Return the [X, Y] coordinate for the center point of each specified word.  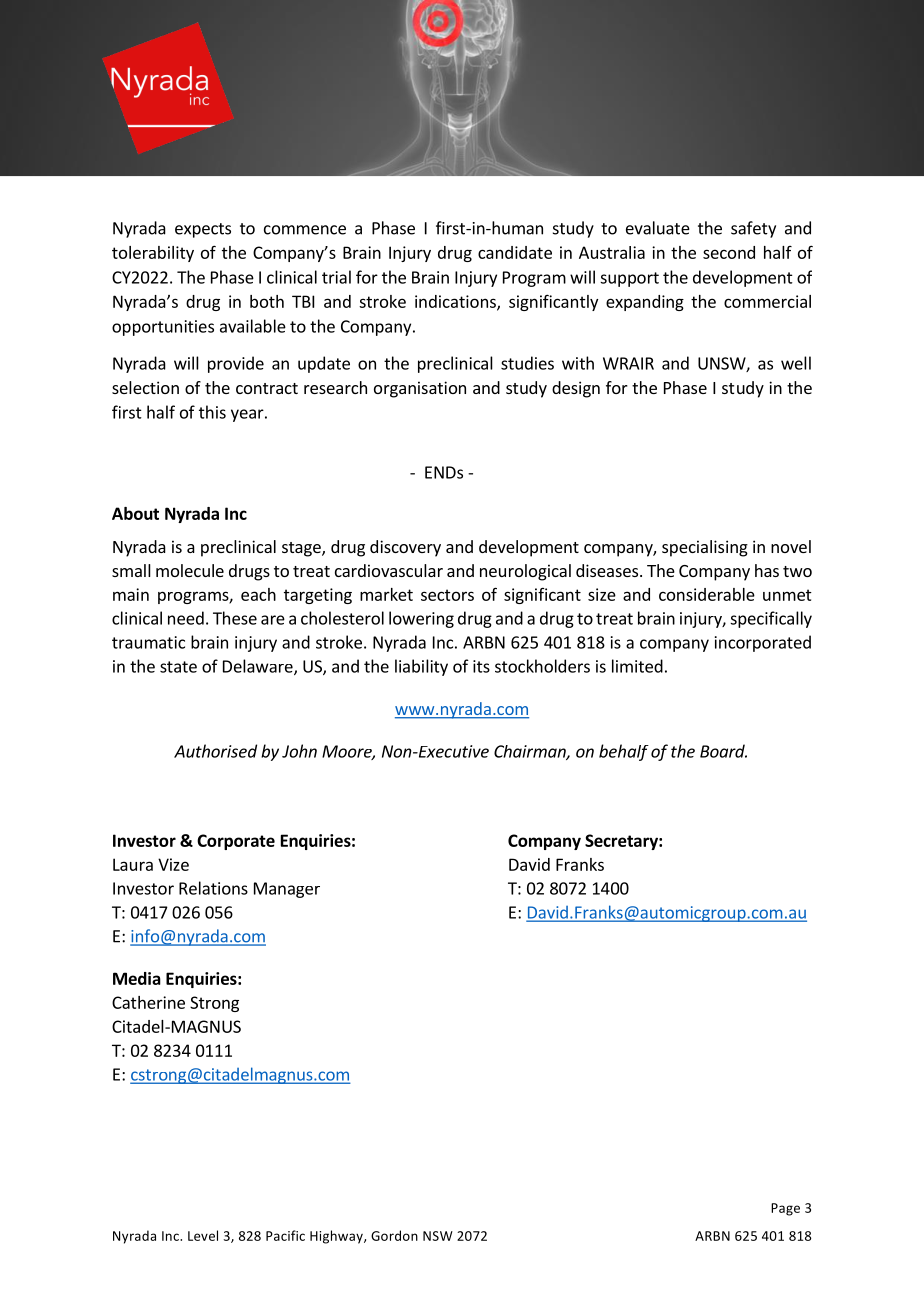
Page [785, 1209]
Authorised [215, 751]
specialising [705, 548]
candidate [515, 252]
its [481, 666]
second [729, 252]
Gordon [394, 1235]
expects [203, 230]
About [135, 513]
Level [203, 1235]
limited [637, 666]
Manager [287, 890]
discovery [405, 548]
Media [137, 978]
